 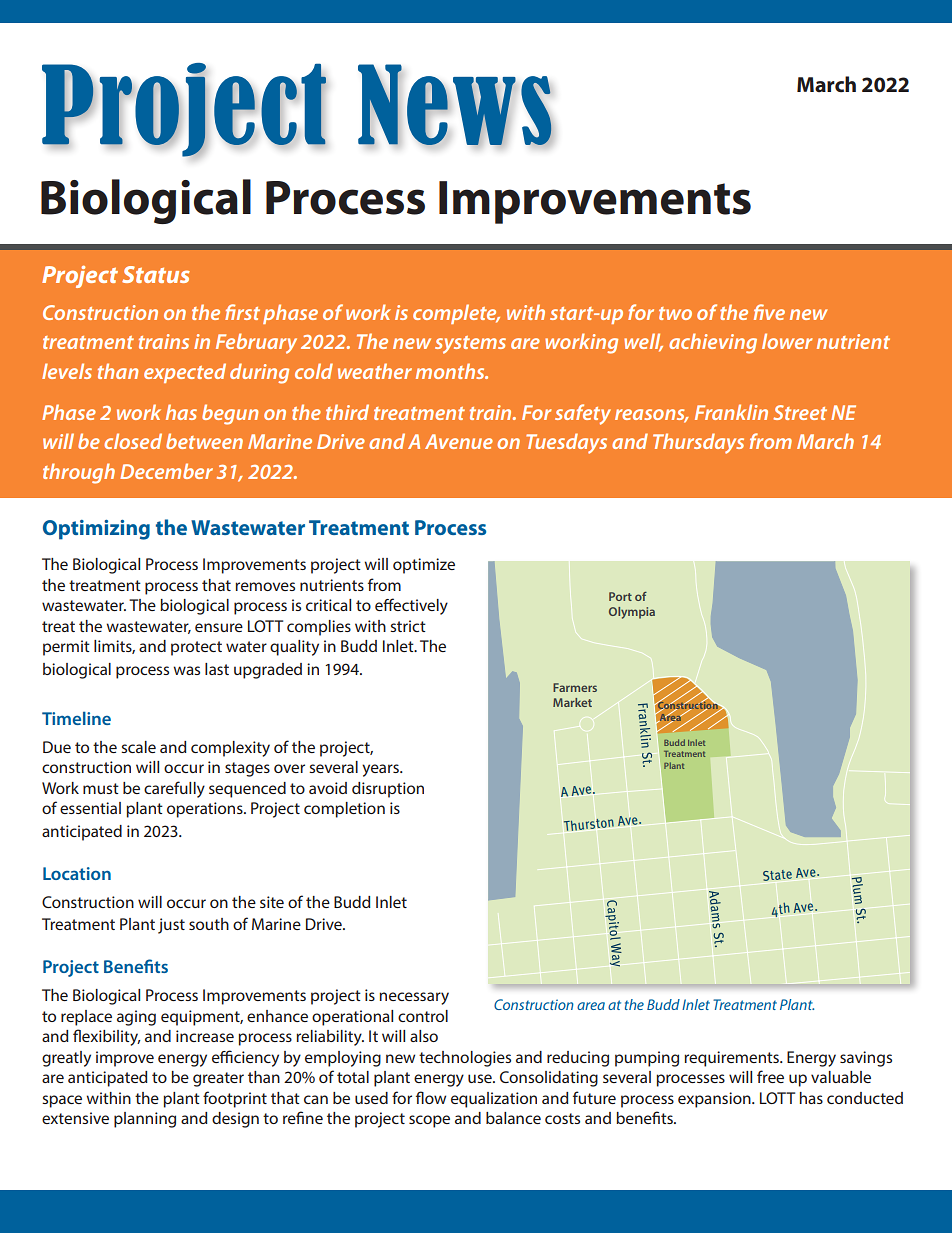 I want to click on Avenue, so click(x=459, y=441).
